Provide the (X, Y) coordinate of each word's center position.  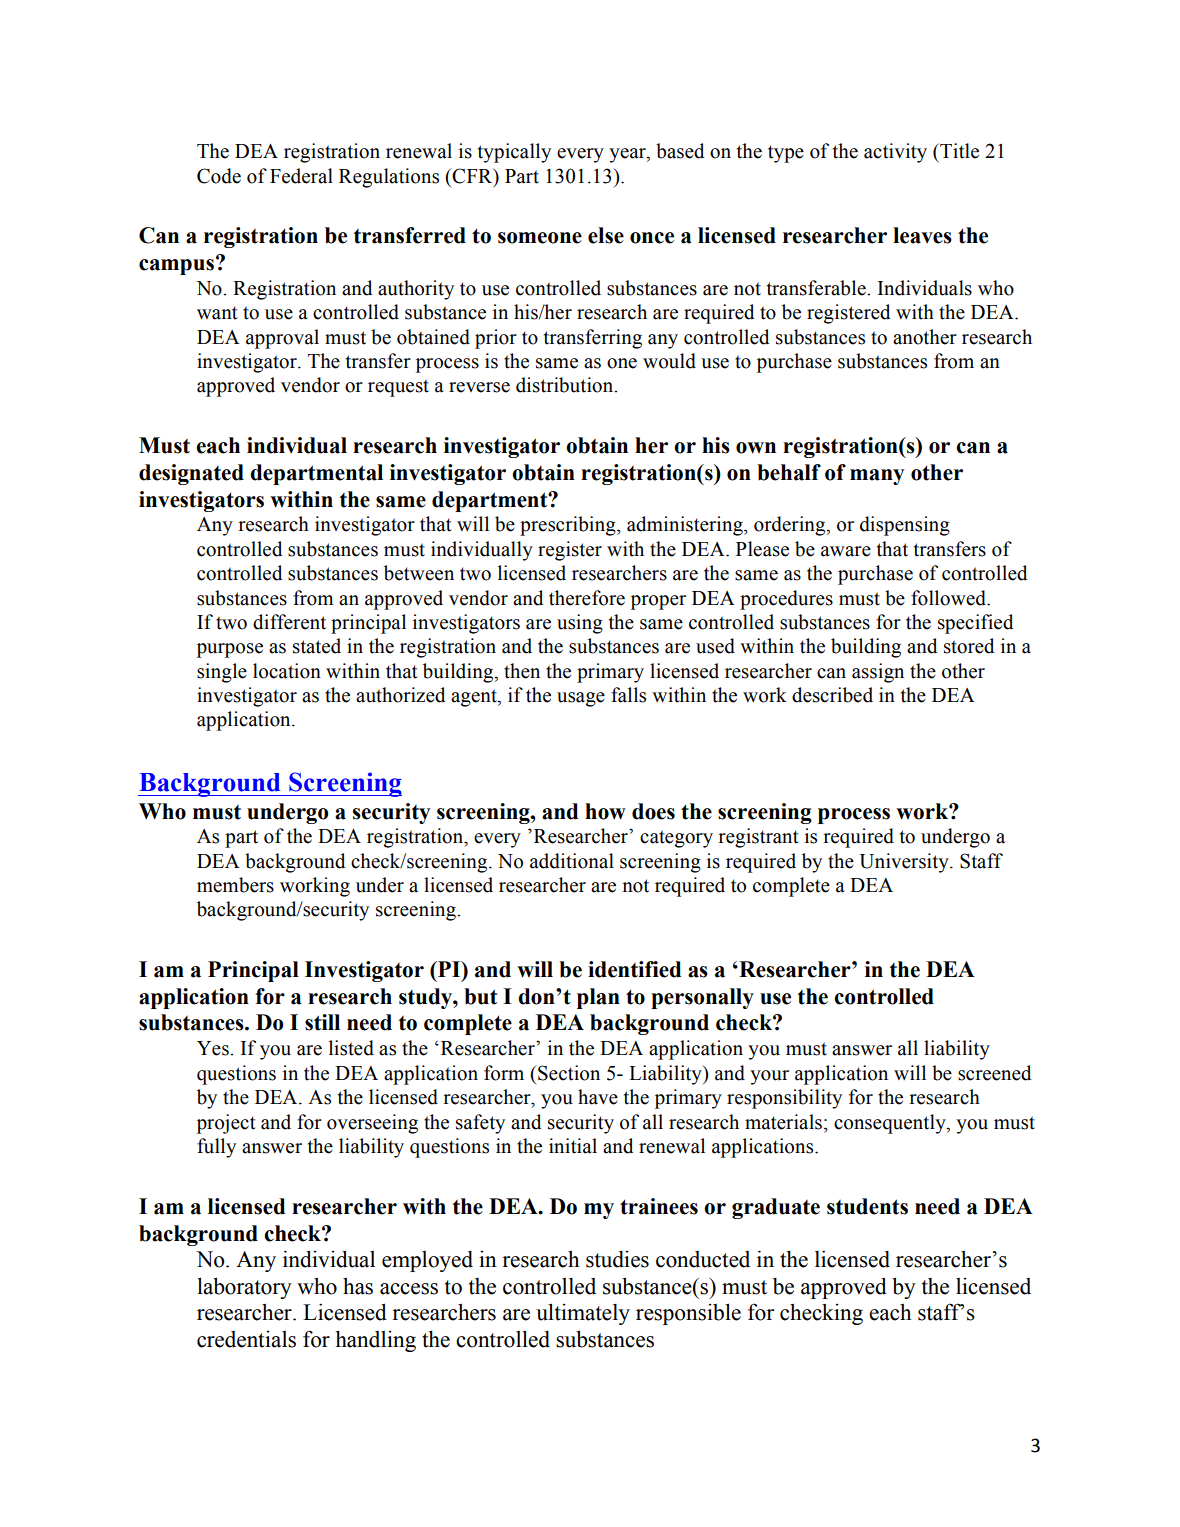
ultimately (583, 1314)
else (606, 235)
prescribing (569, 526)
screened (994, 1073)
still (322, 1022)
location (287, 671)
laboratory (244, 1288)
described (832, 695)
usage (581, 699)
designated (191, 474)
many (877, 477)
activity (895, 153)
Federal (301, 176)
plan (598, 998)
